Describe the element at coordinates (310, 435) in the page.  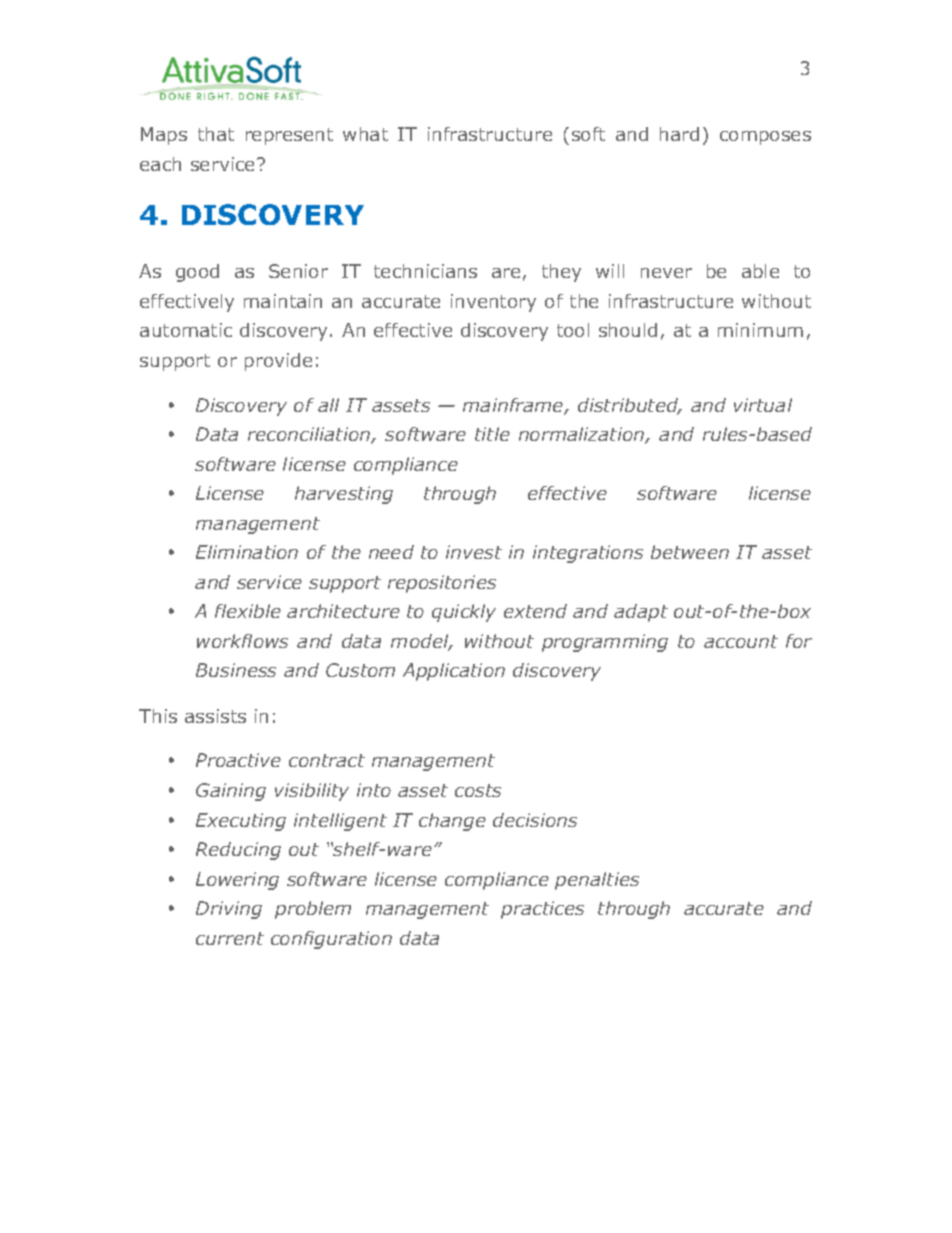
I see `reconciliation` at that location.
